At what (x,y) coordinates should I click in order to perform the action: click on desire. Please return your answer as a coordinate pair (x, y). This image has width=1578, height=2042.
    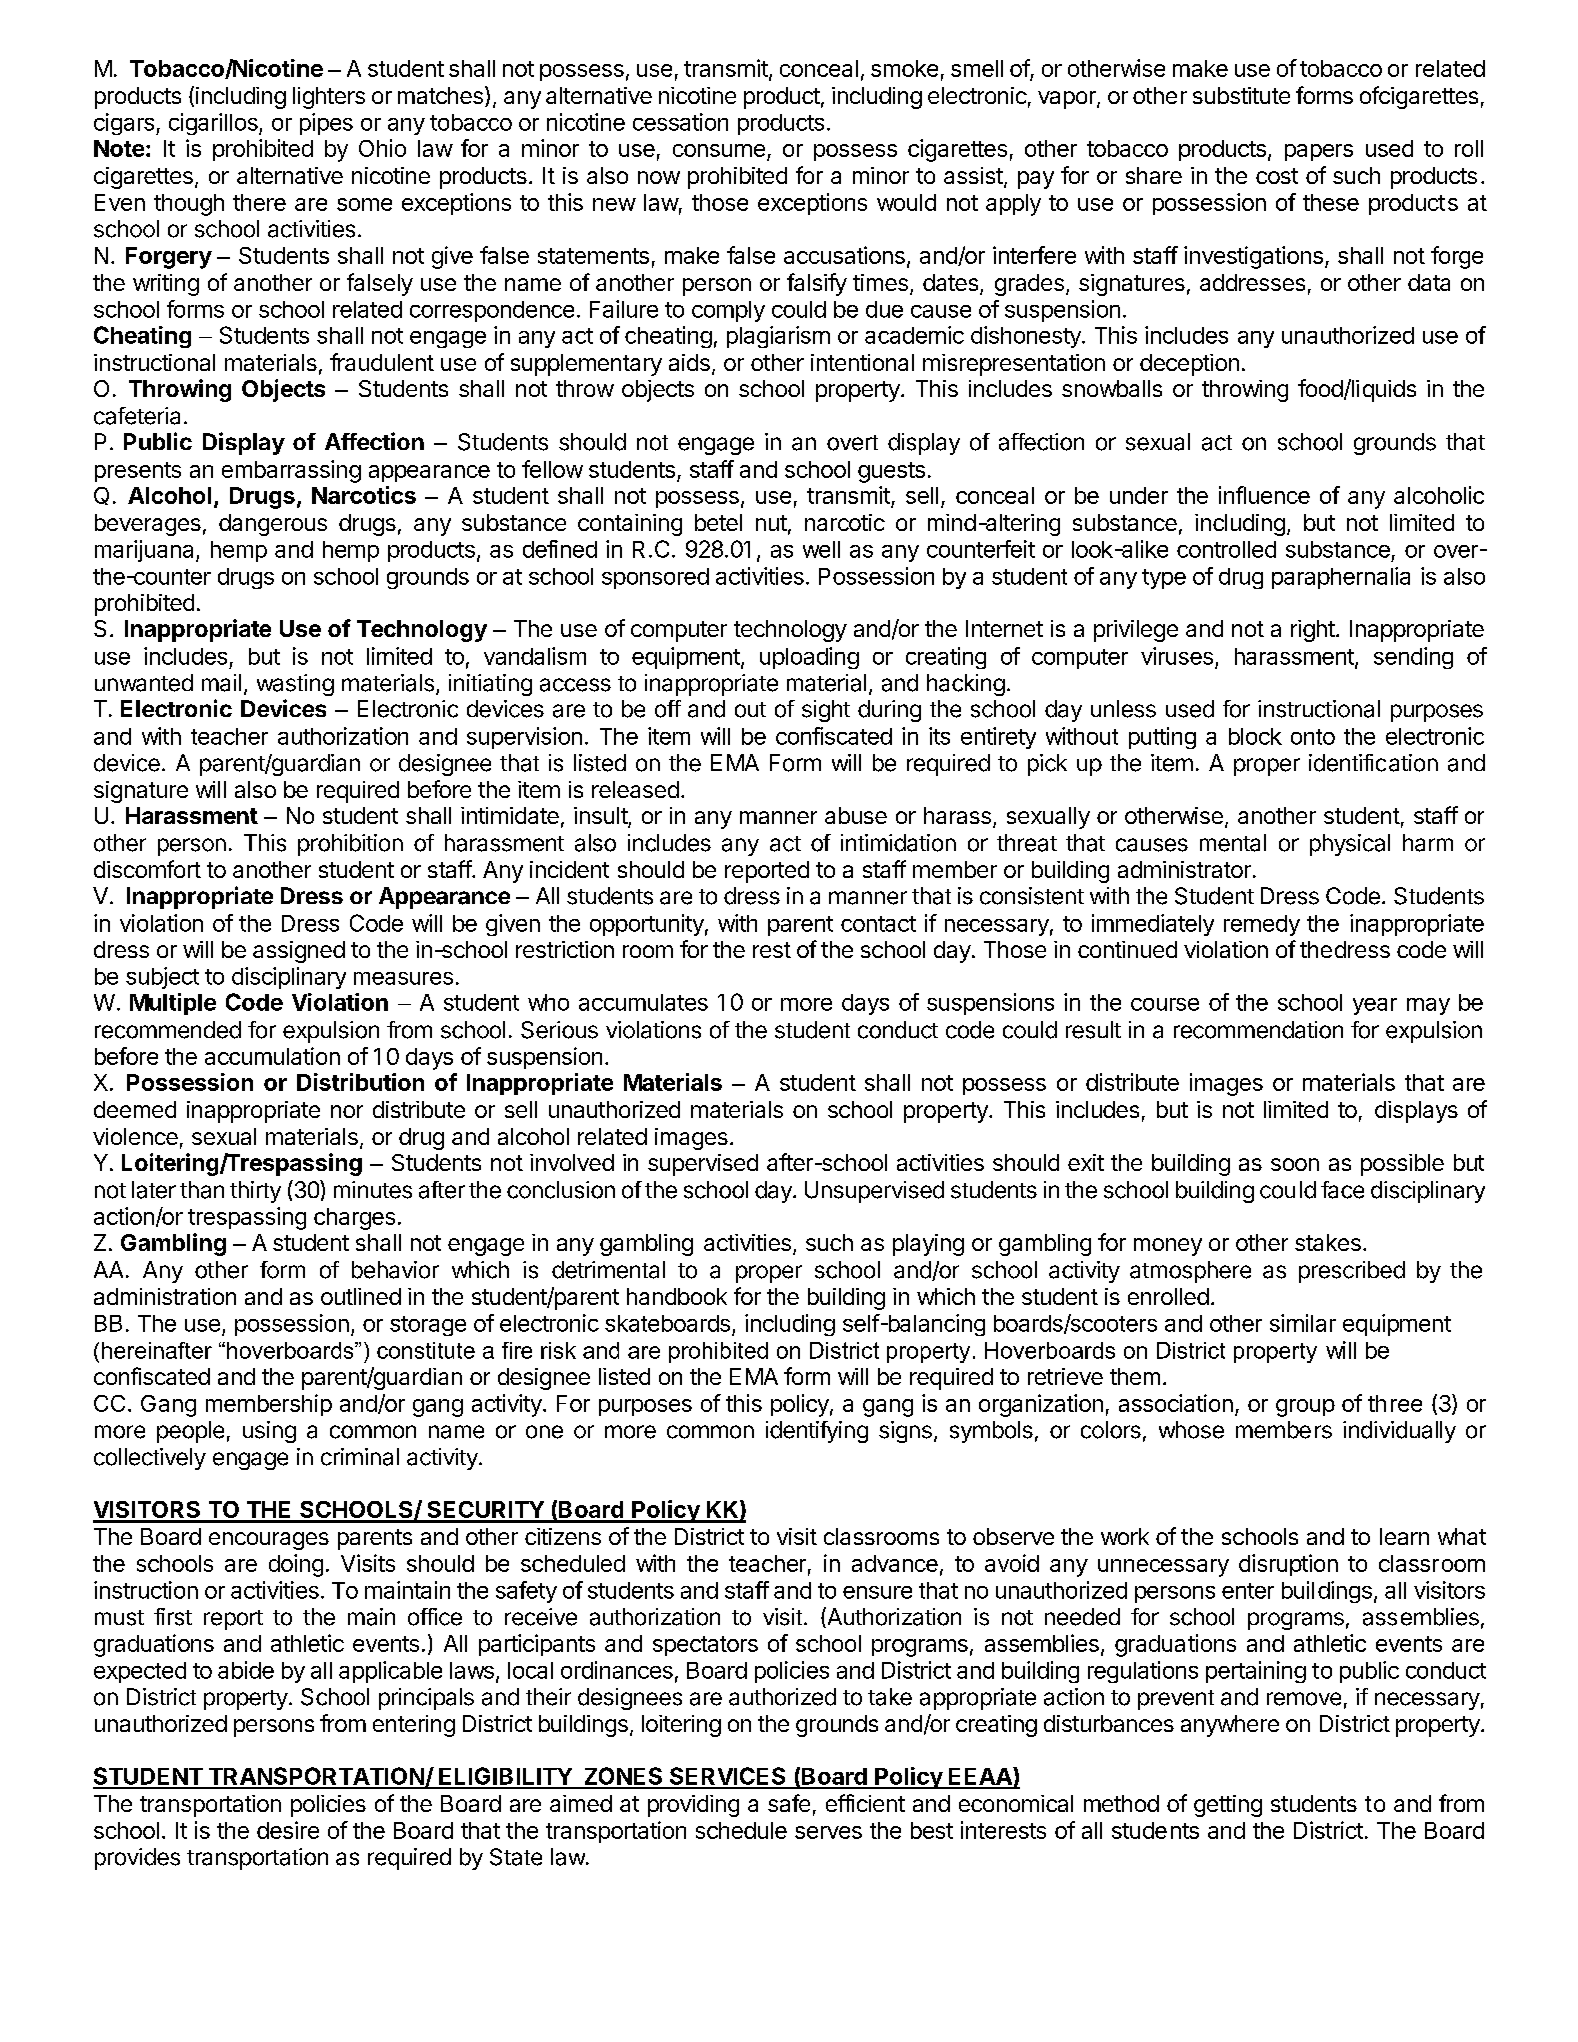
    Looking at the image, I should click on (288, 1830).
